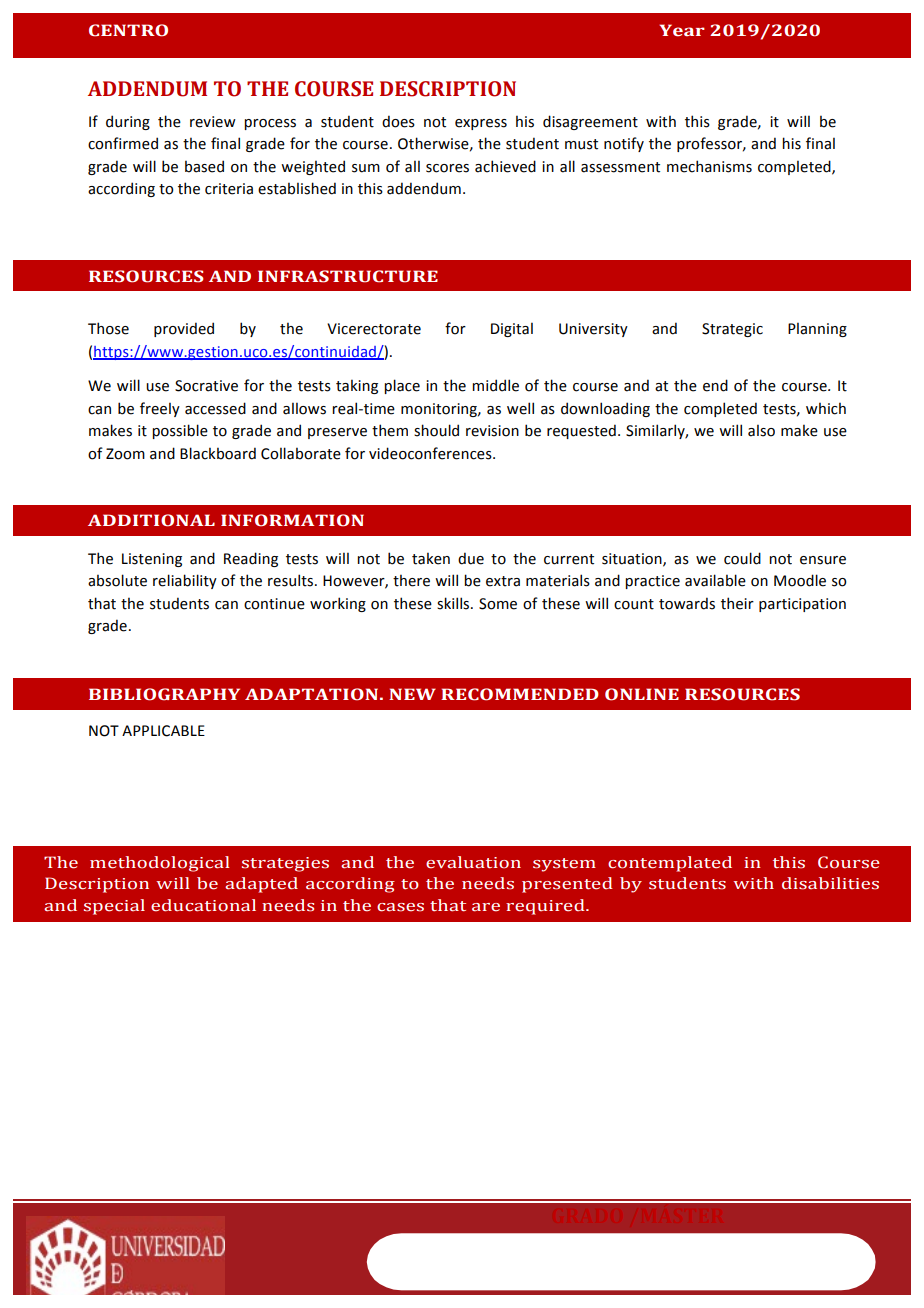  Describe the element at coordinates (682, 30) in the screenshot. I see `Year` at that location.
